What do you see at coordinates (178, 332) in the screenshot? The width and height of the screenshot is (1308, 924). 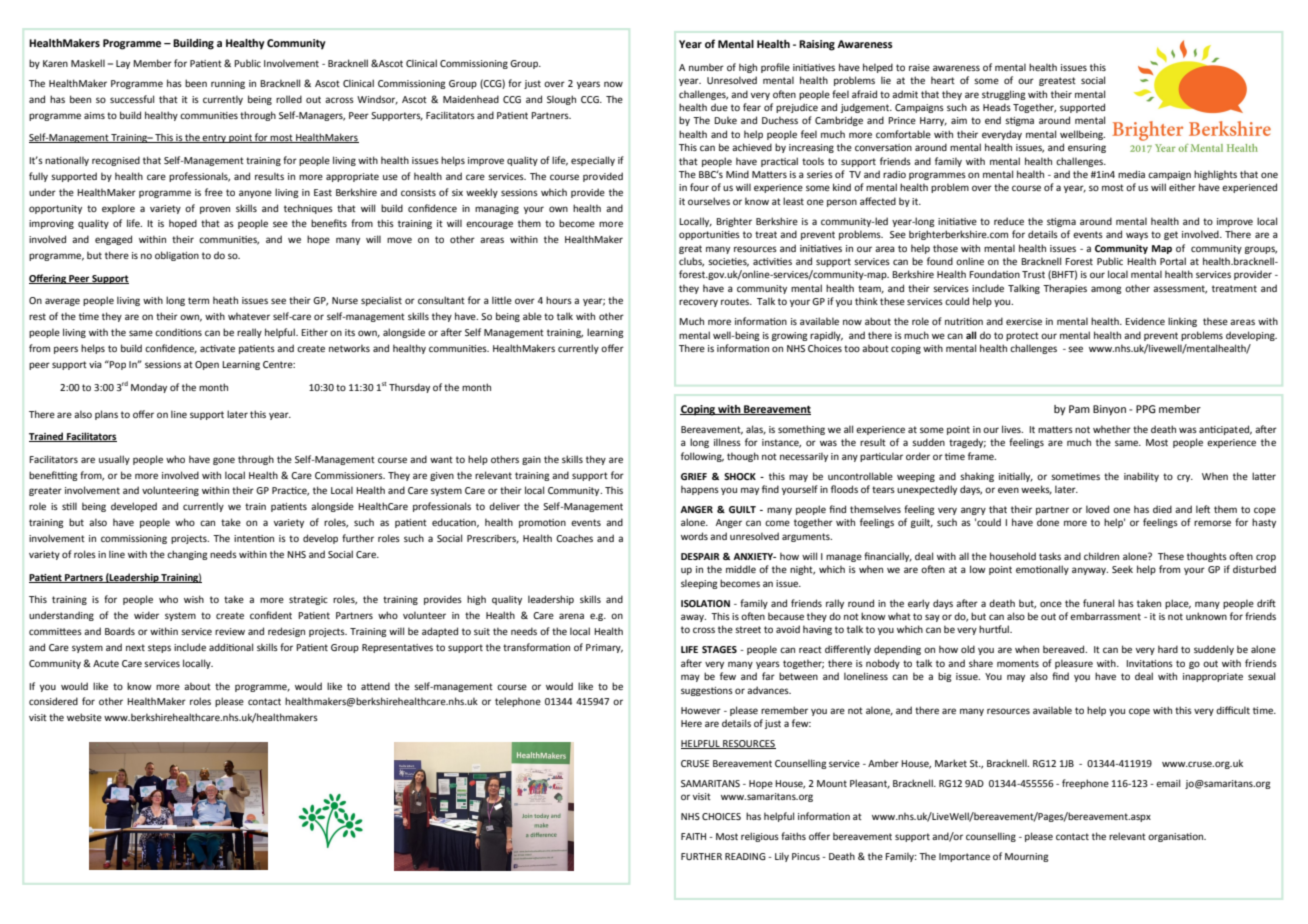 I see `conditions` at bounding box center [178, 332].
